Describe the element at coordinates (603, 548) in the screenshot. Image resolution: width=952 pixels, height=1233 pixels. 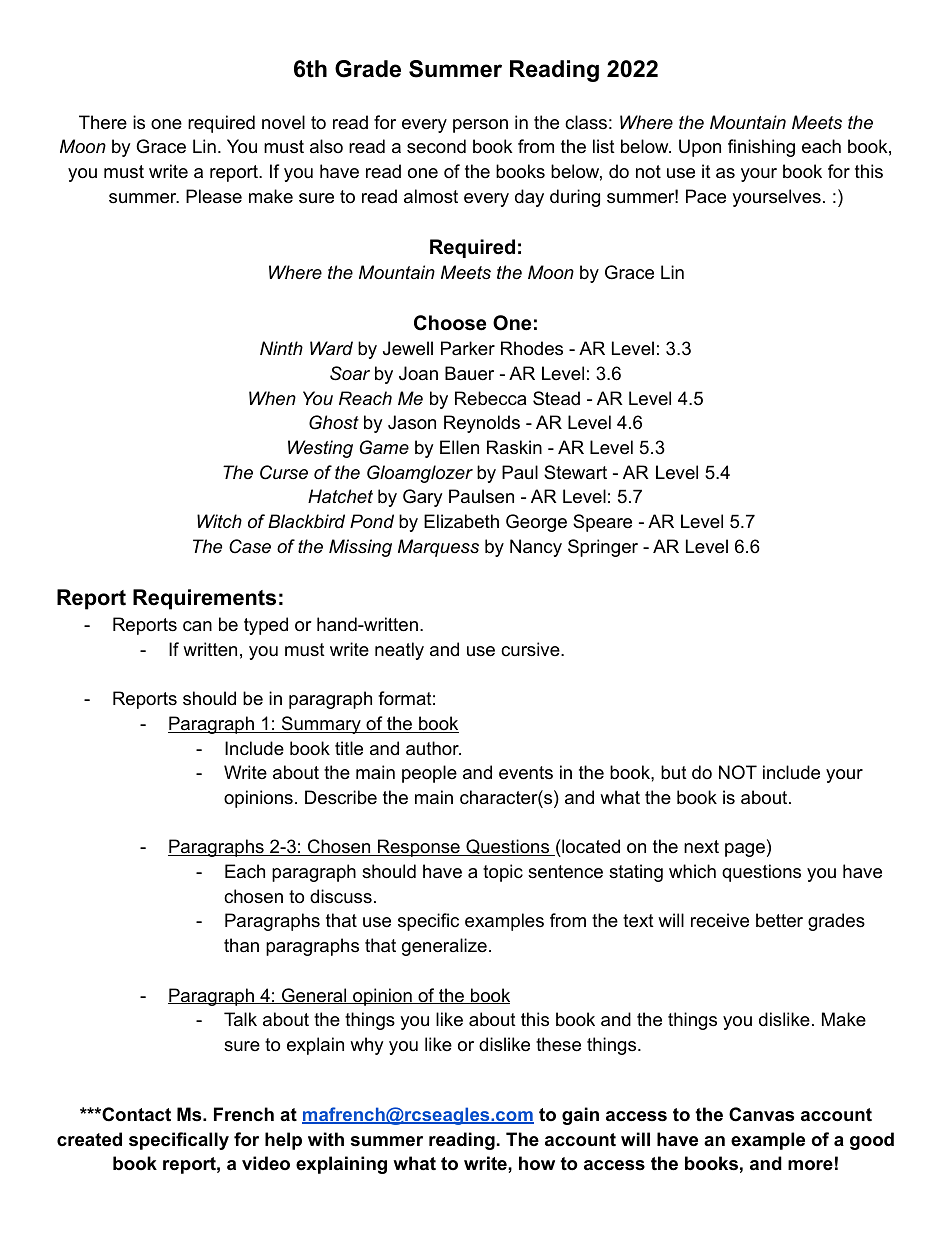
I see `Springer` at that location.
